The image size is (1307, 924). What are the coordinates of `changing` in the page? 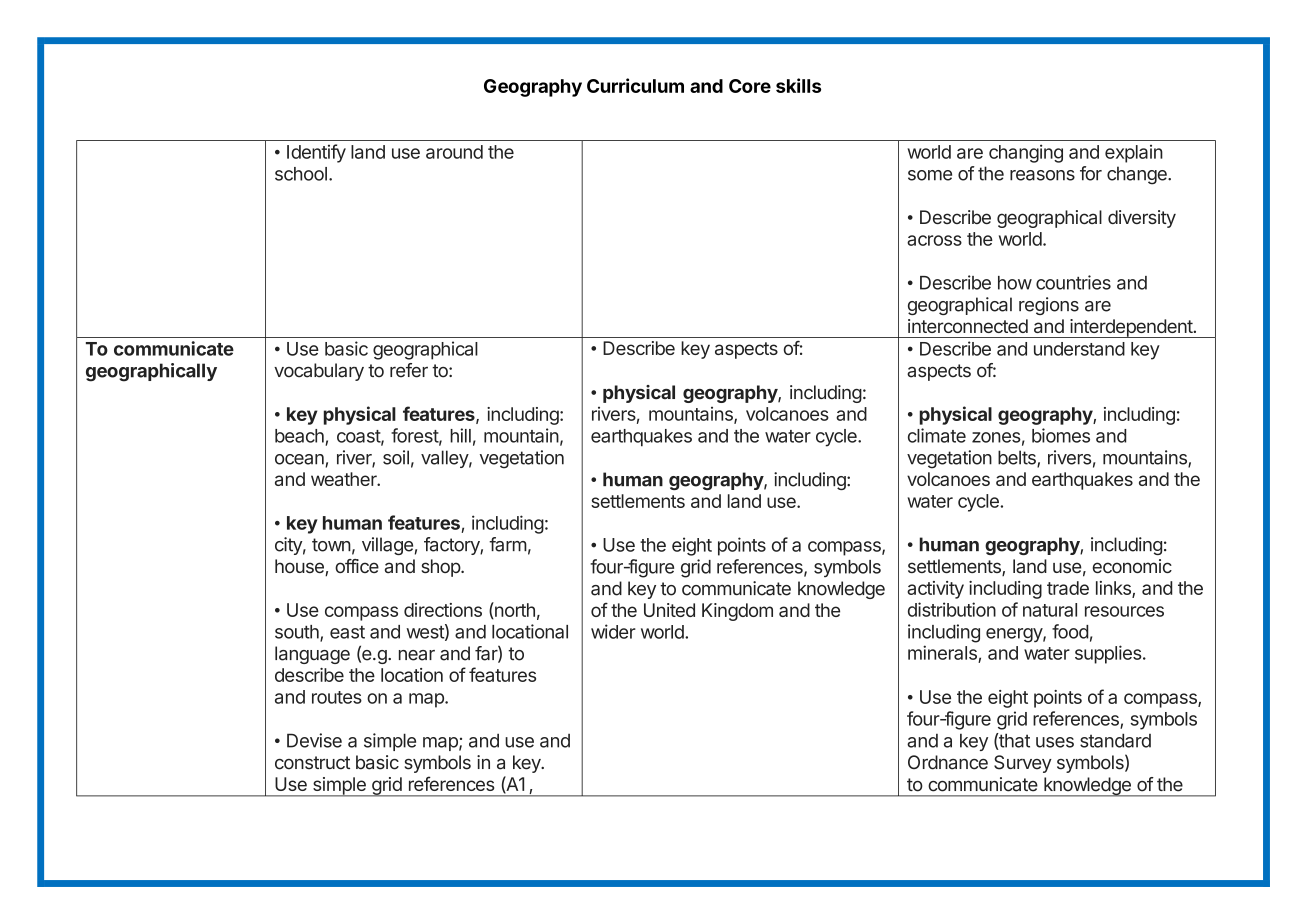 It's located at (1026, 153).
